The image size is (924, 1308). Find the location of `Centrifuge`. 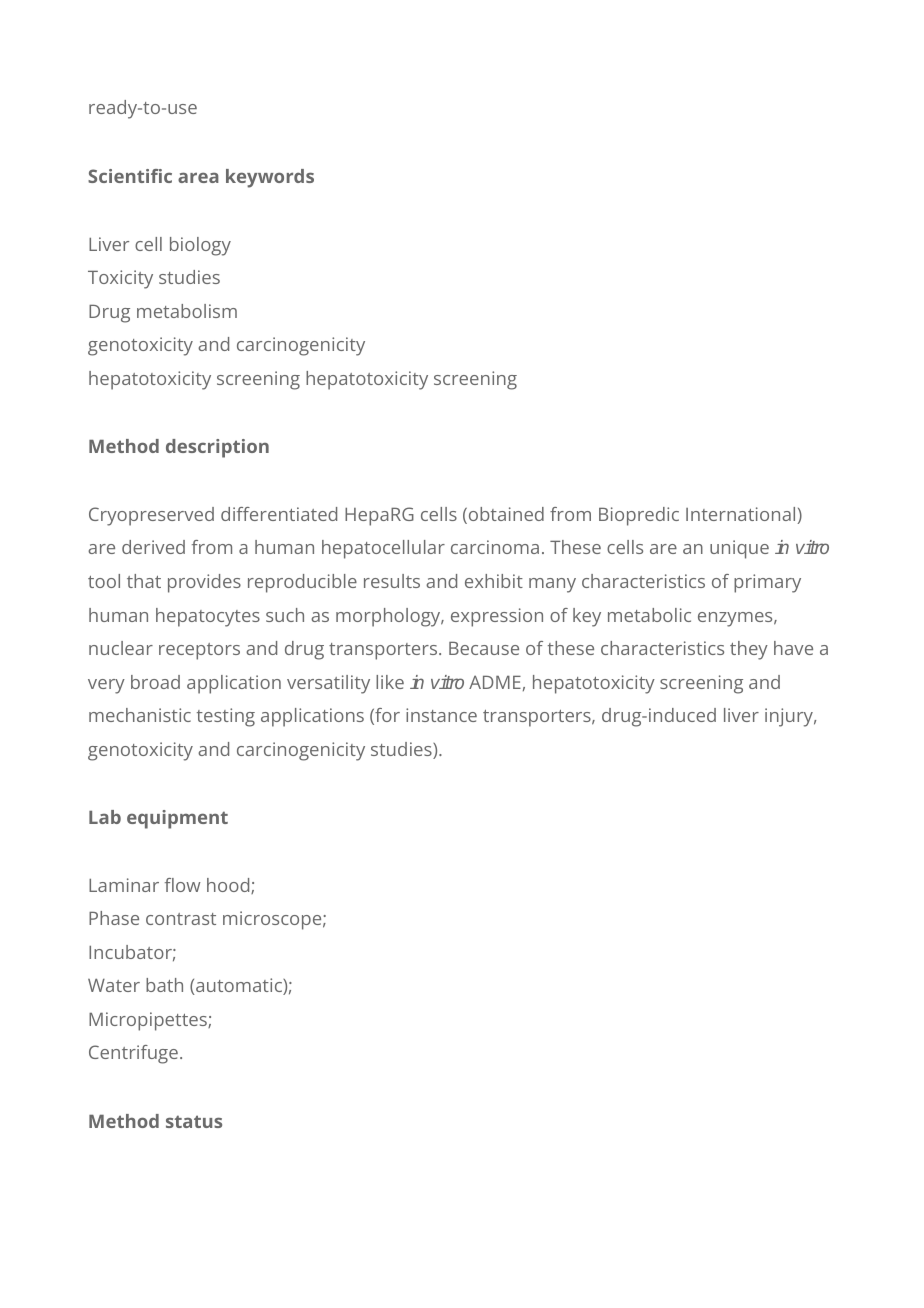

Centrifuge is located at coordinates (133, 1054).
